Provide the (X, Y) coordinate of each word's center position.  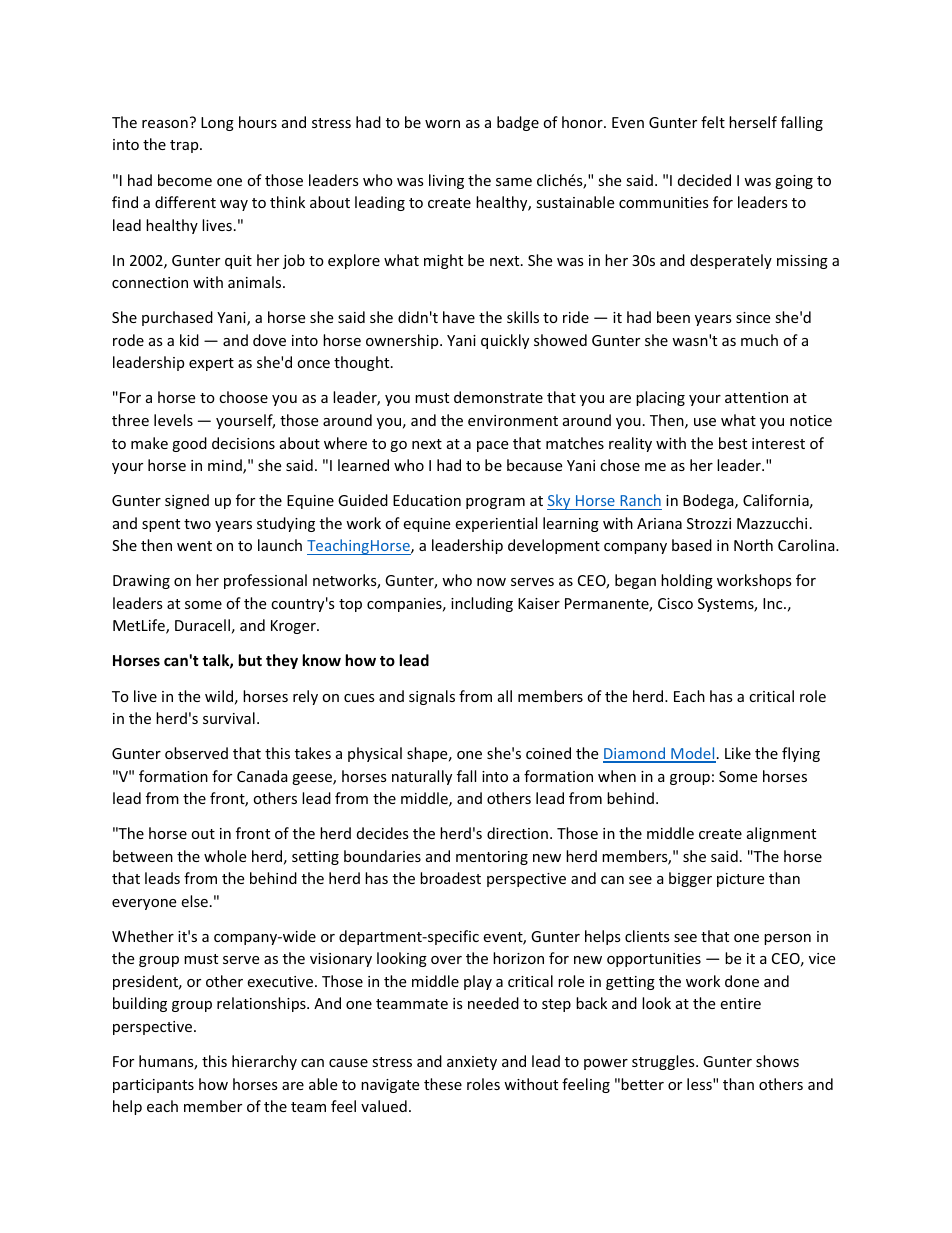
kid (189, 340)
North (753, 545)
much (759, 340)
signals (432, 697)
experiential (496, 524)
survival (229, 718)
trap (185, 146)
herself (753, 122)
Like (738, 753)
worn (442, 124)
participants (153, 1086)
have (459, 317)
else (194, 901)
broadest (450, 878)
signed (187, 501)
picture (740, 880)
